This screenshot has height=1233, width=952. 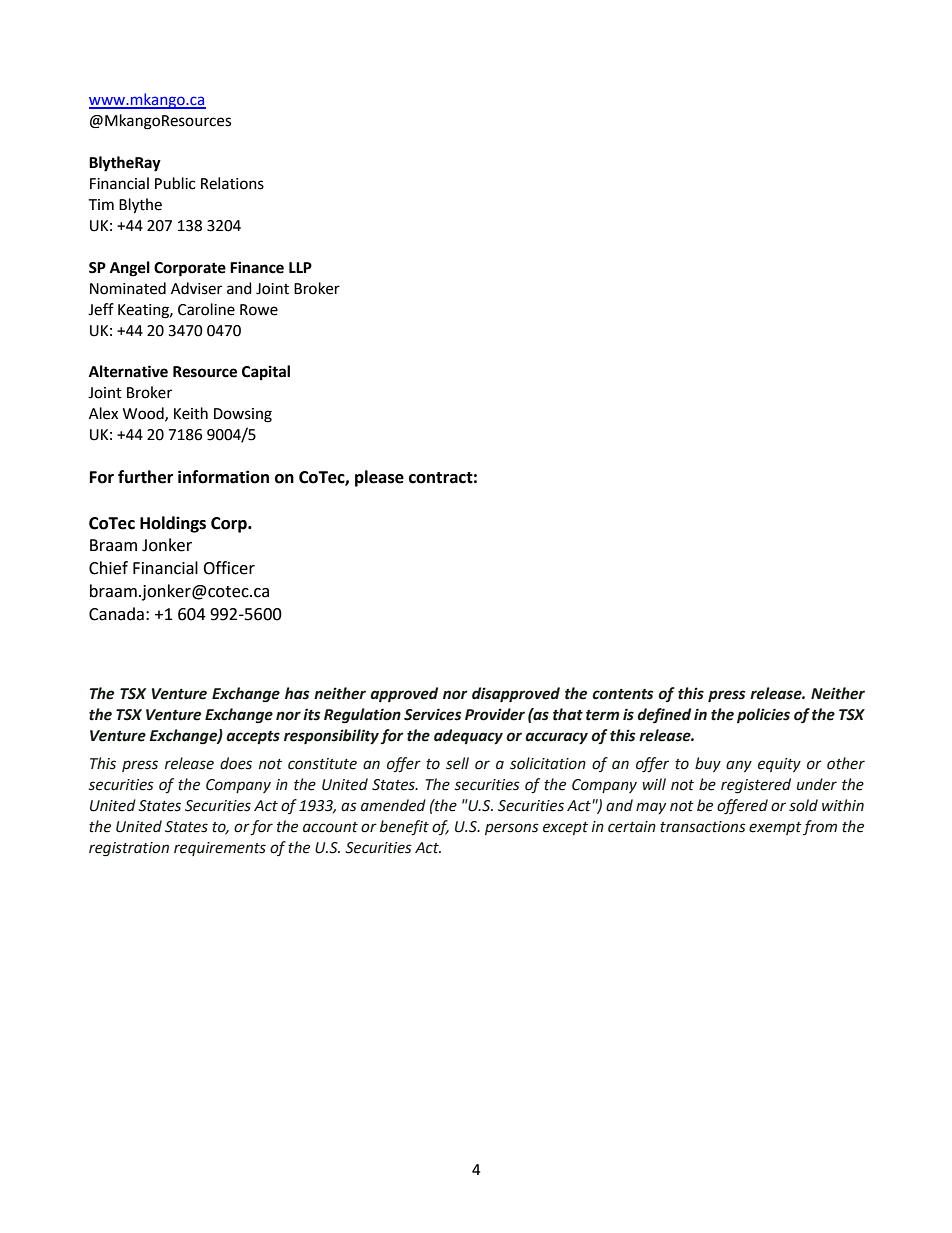 I want to click on Capital, so click(x=266, y=373).
